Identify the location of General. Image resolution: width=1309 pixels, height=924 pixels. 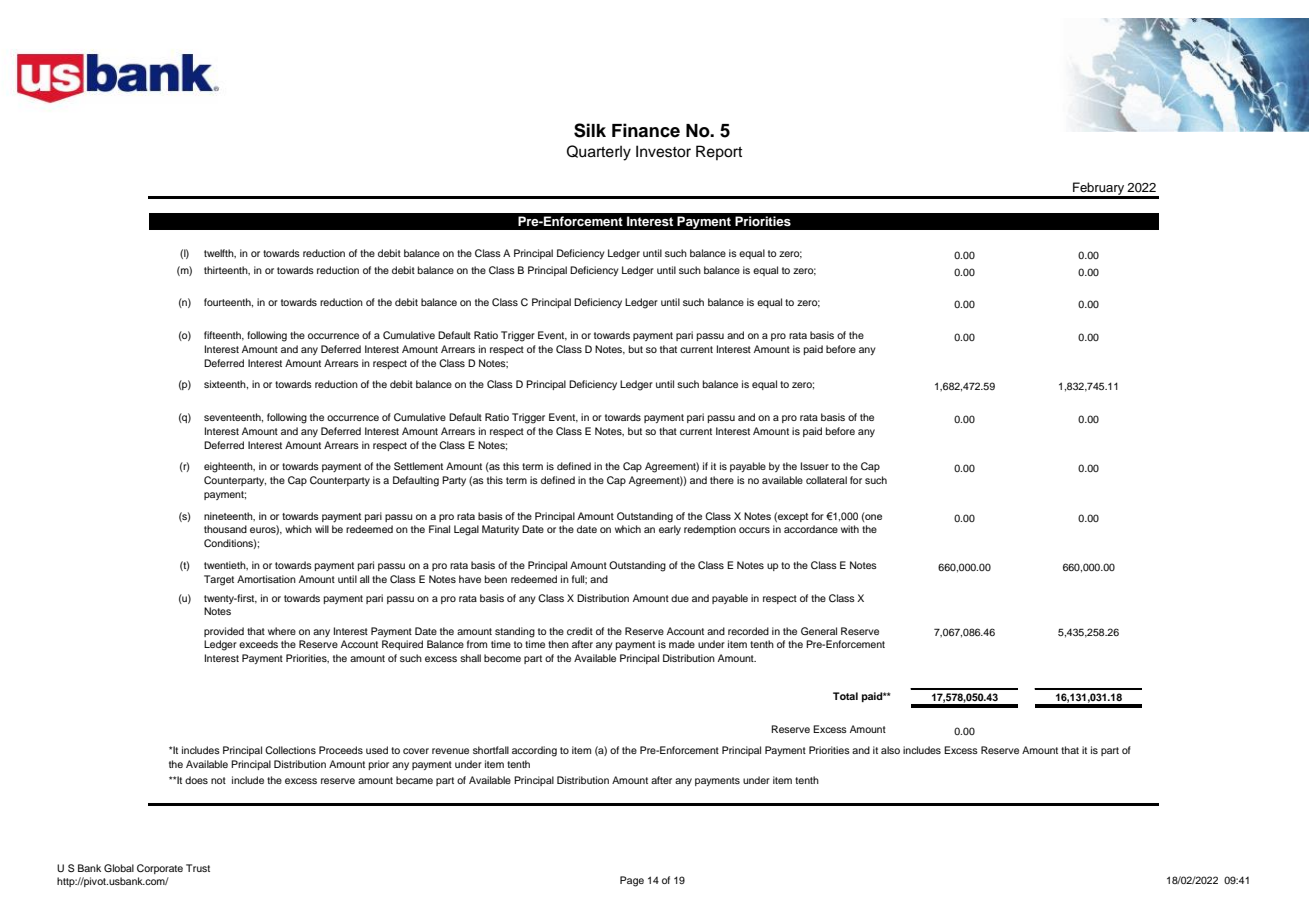
(819, 631).
